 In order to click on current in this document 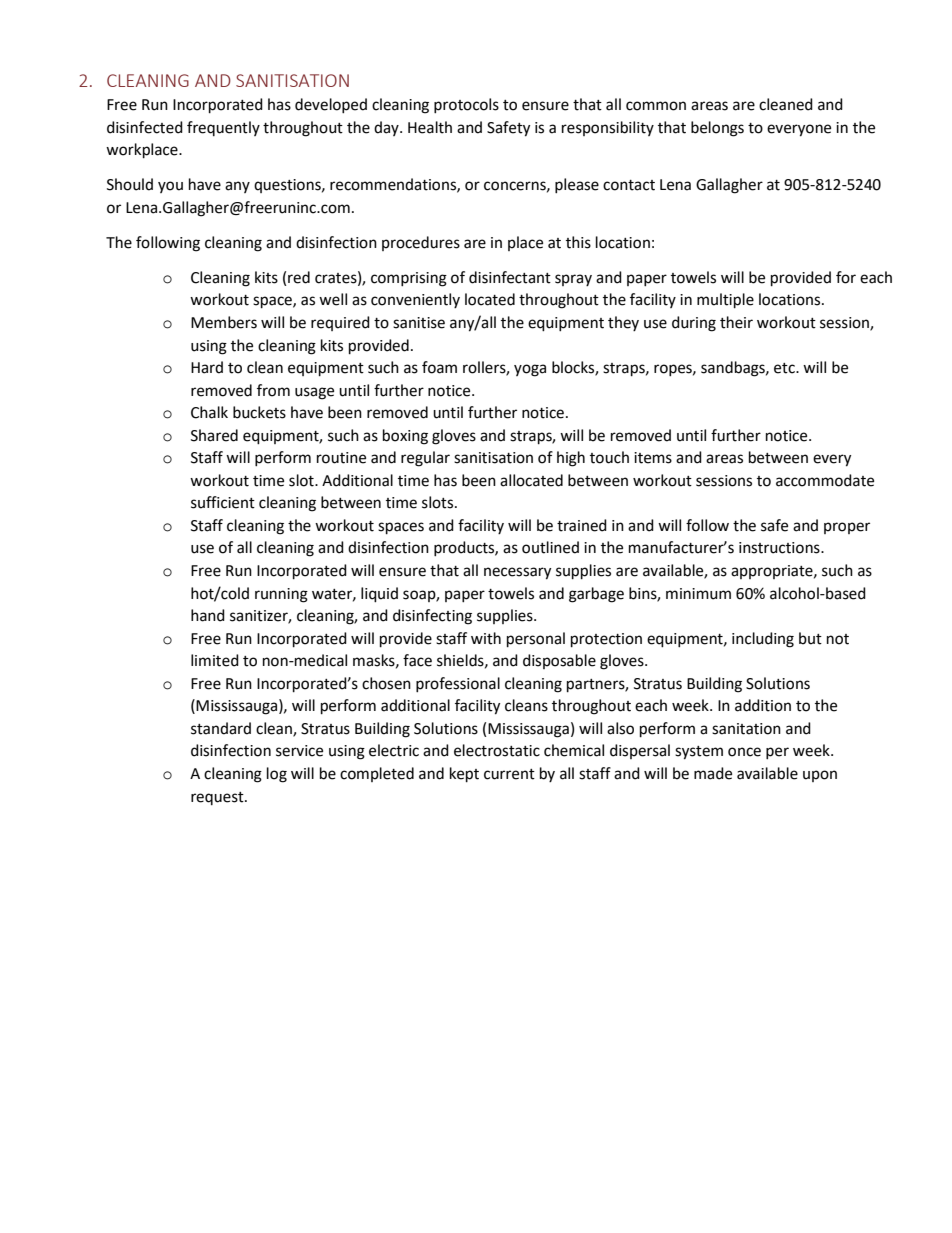, I will do `click(509, 774)`.
